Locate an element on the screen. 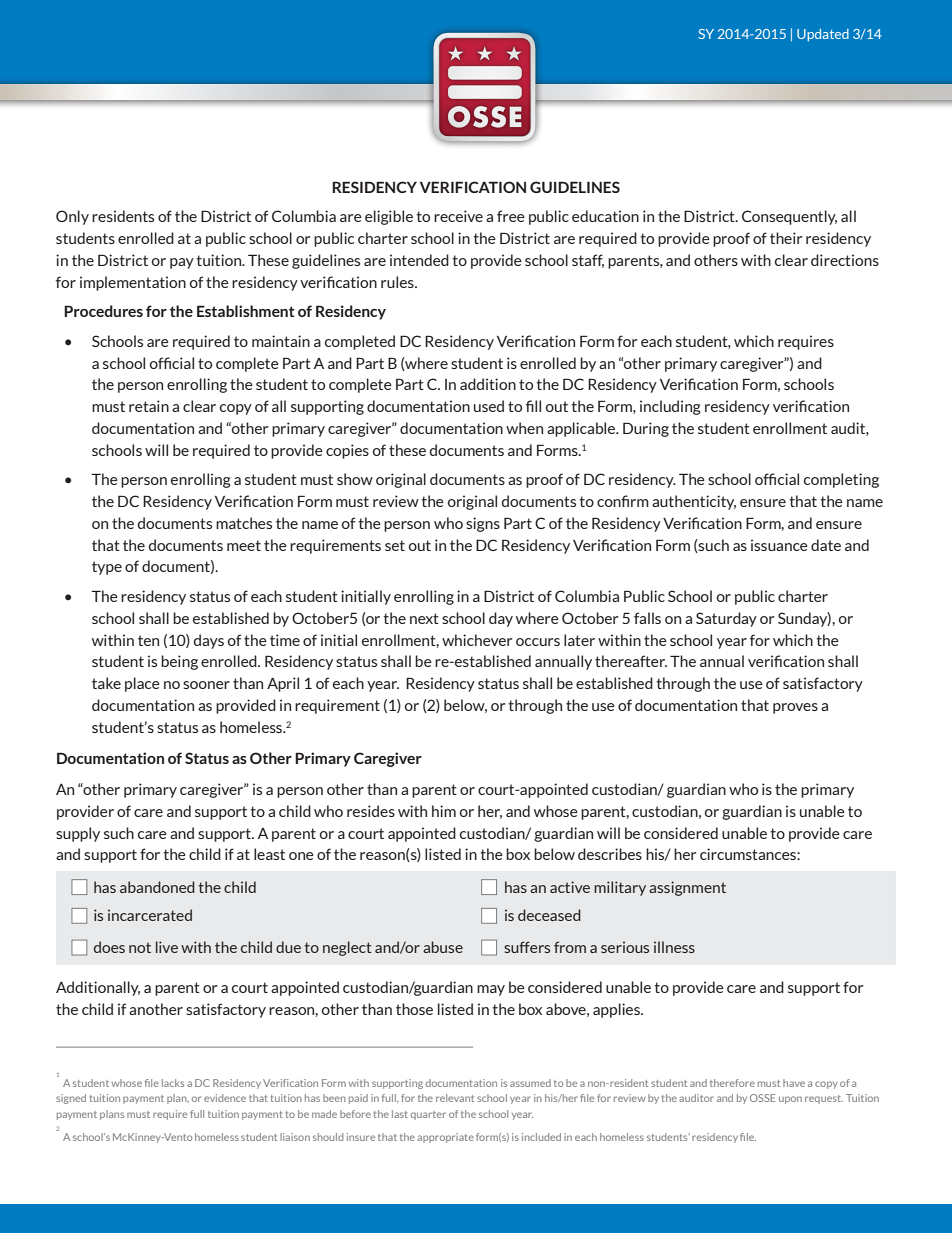 This screenshot has height=1233, width=952. lacks is located at coordinates (173, 1083).
